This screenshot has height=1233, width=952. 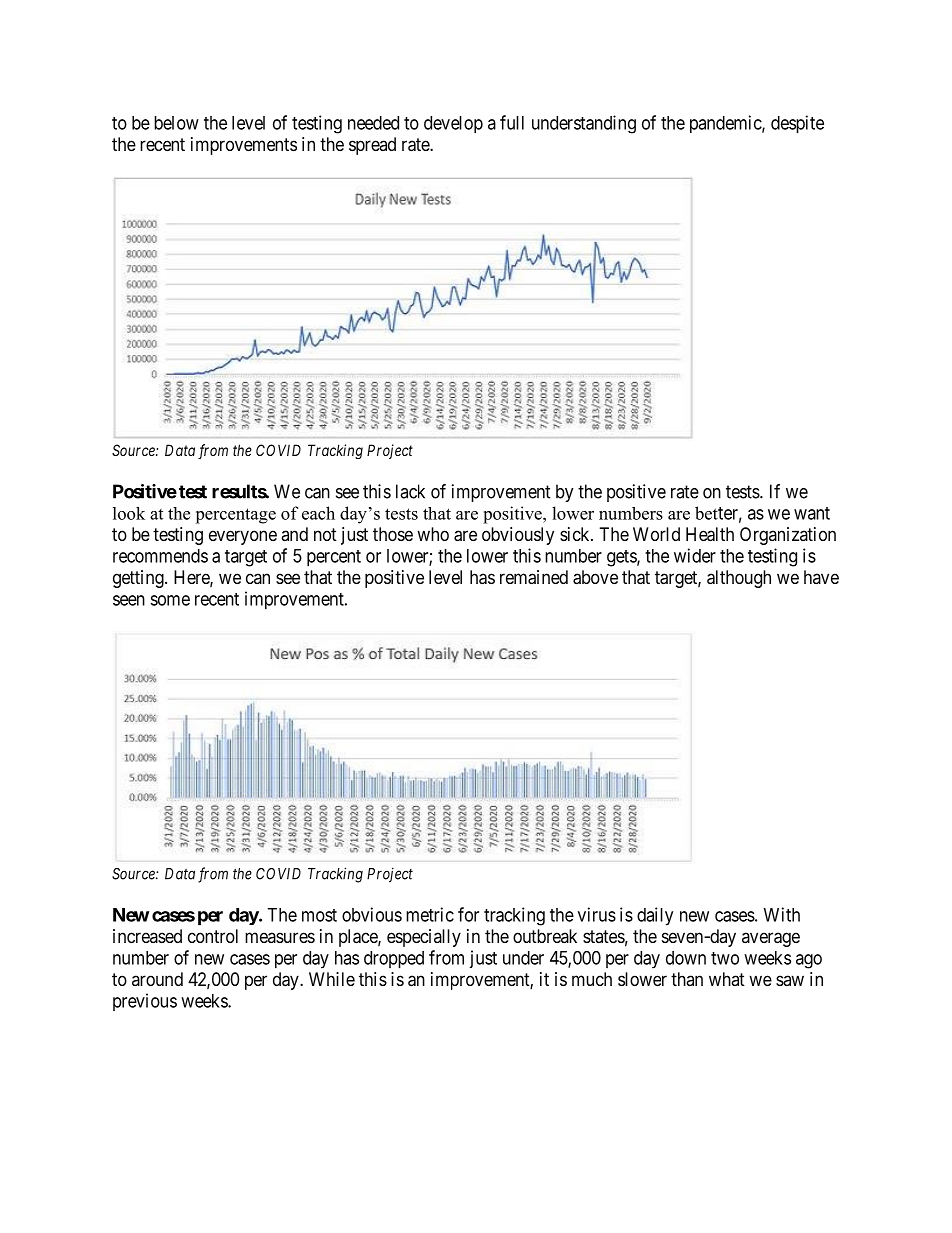 I want to click on most, so click(x=319, y=915).
